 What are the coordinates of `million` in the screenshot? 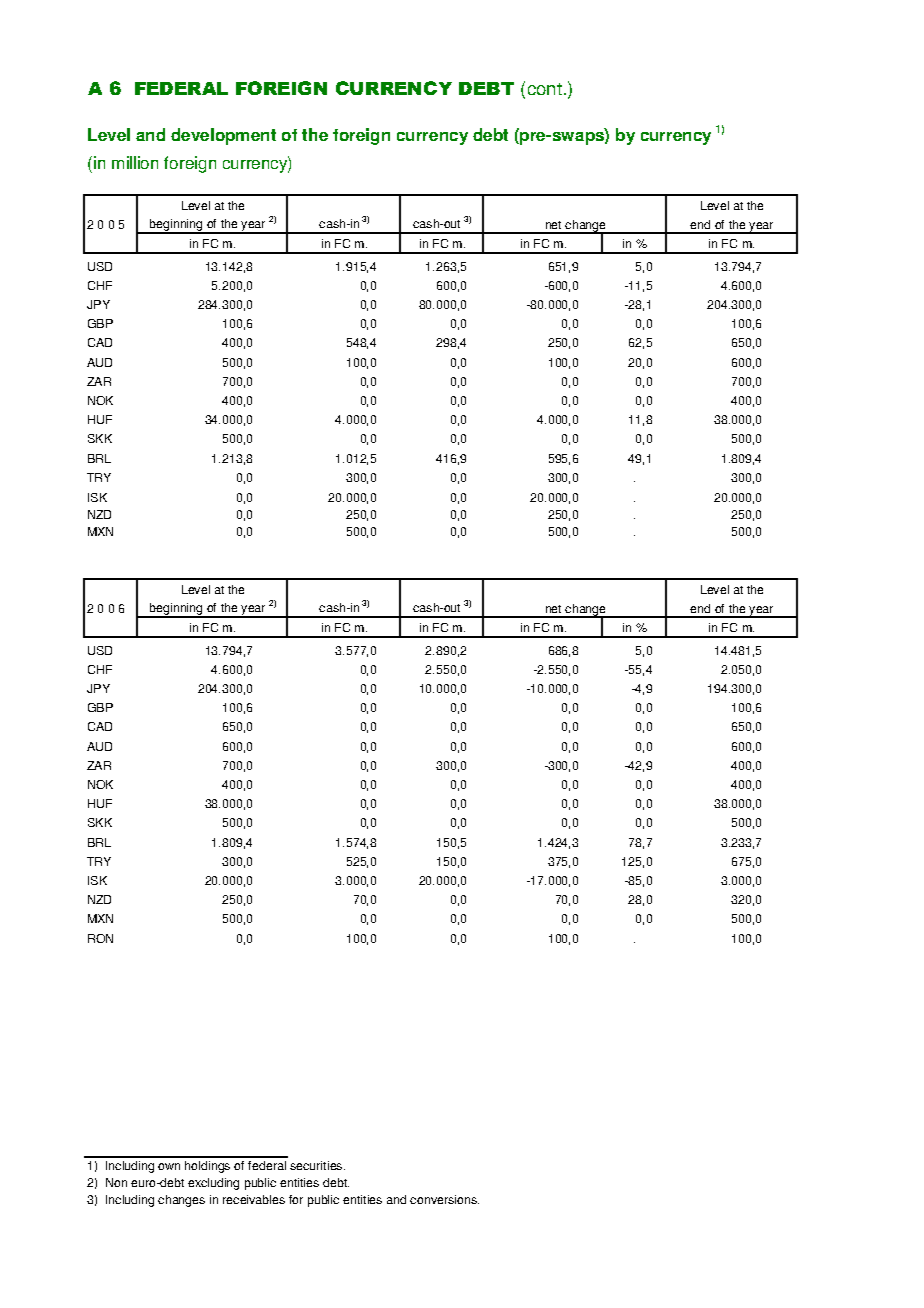 It's located at (135, 162).
